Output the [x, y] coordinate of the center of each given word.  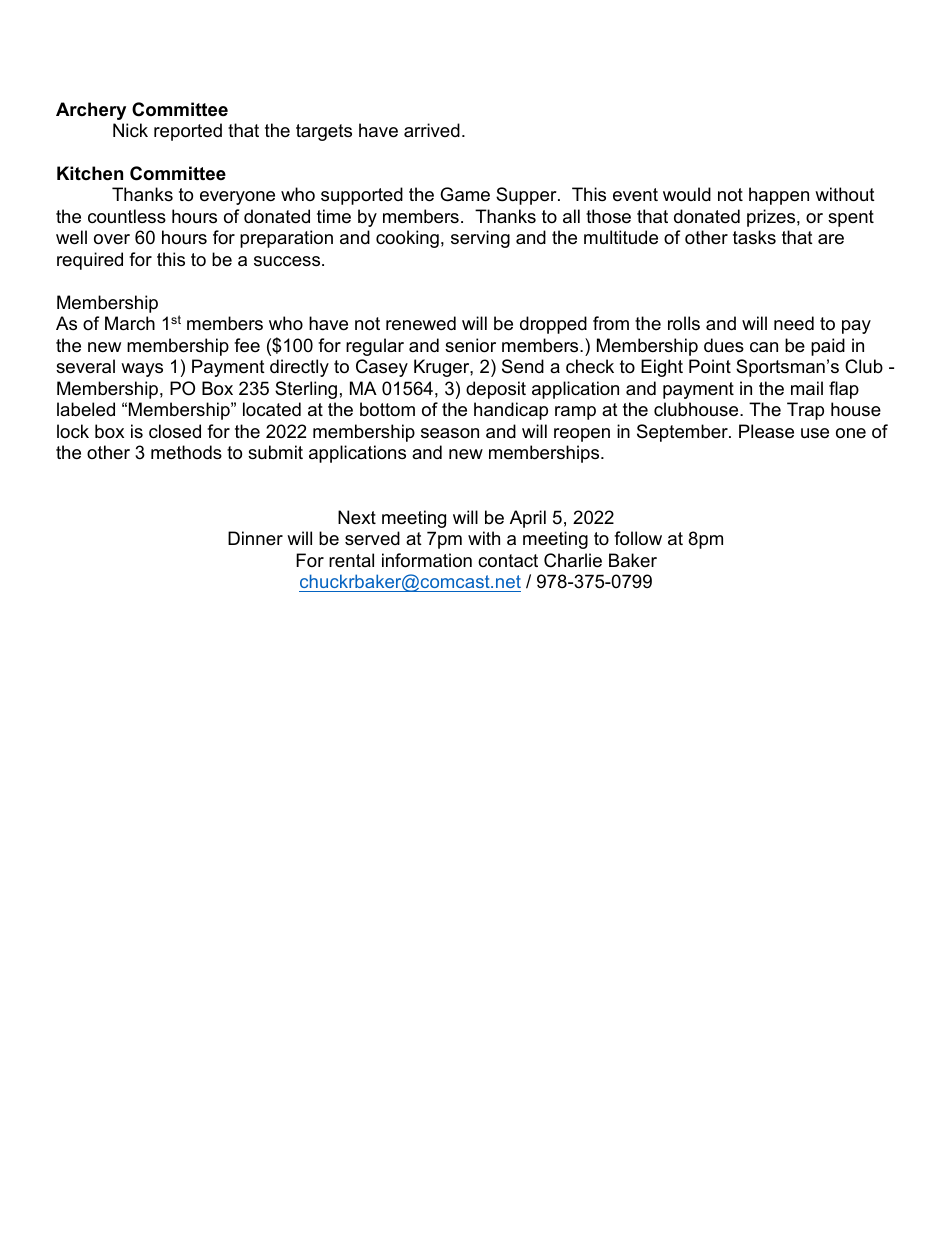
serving [480, 239]
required [90, 261]
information [427, 560]
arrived [432, 130]
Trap [805, 411]
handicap [511, 411]
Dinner [255, 538]
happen [779, 196]
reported [188, 132]
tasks [754, 237]
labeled [86, 409]
